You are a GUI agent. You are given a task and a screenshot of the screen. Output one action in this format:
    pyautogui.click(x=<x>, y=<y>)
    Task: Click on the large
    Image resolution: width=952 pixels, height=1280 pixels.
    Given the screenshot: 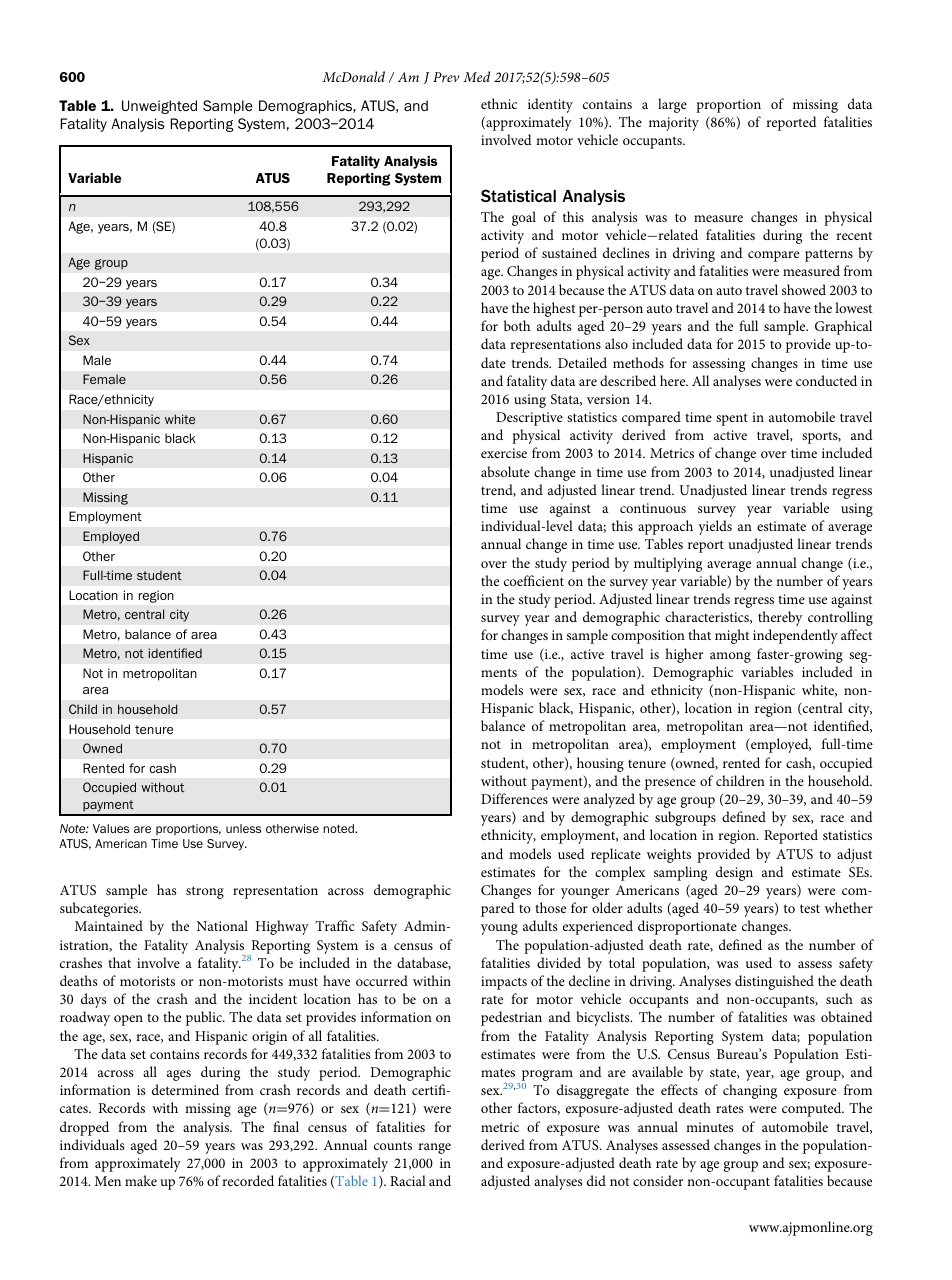 What is the action you would take?
    pyautogui.click(x=672, y=105)
